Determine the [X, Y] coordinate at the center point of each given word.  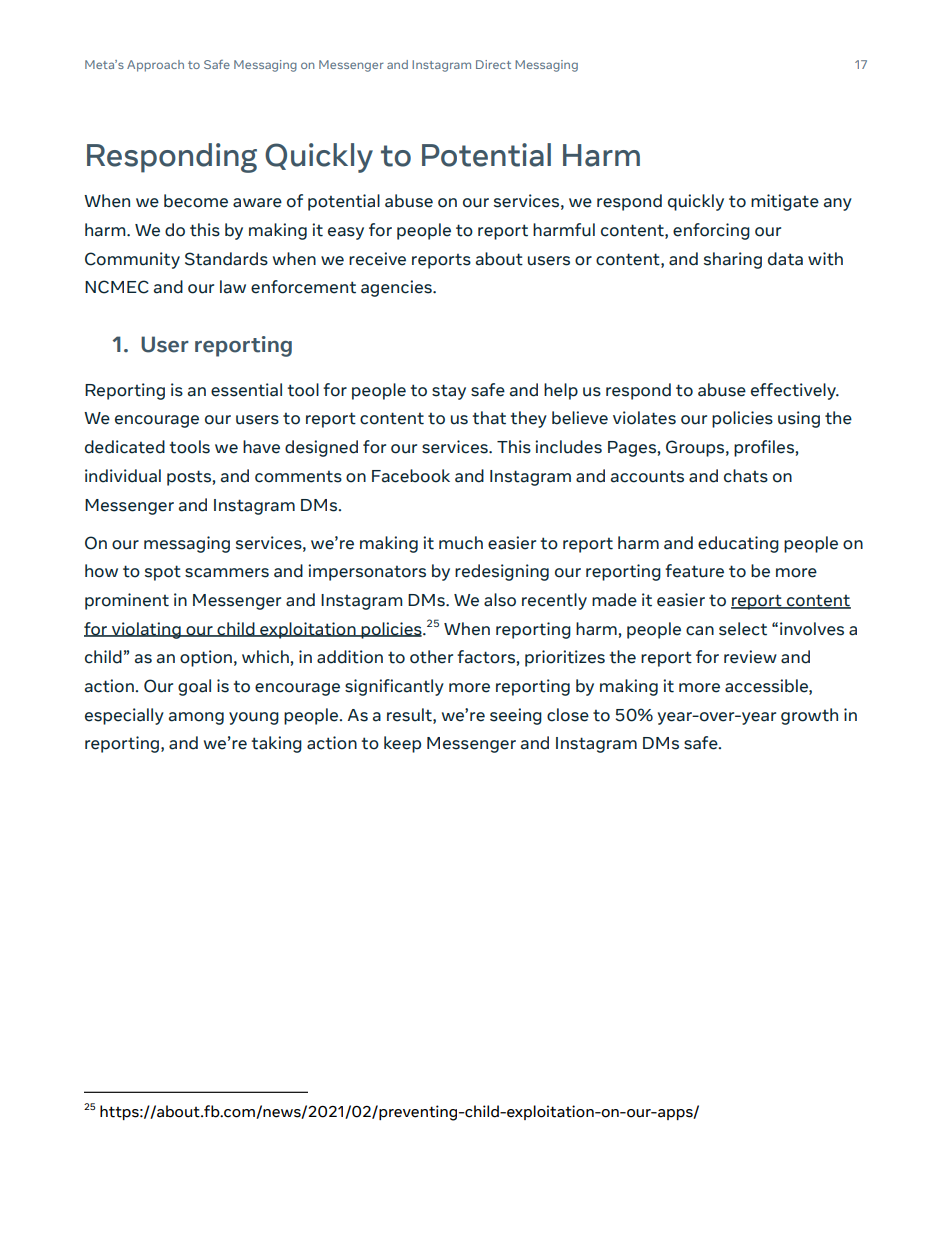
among [196, 718]
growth [809, 716]
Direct [493, 64]
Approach [155, 66]
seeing [516, 716]
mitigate [785, 202]
